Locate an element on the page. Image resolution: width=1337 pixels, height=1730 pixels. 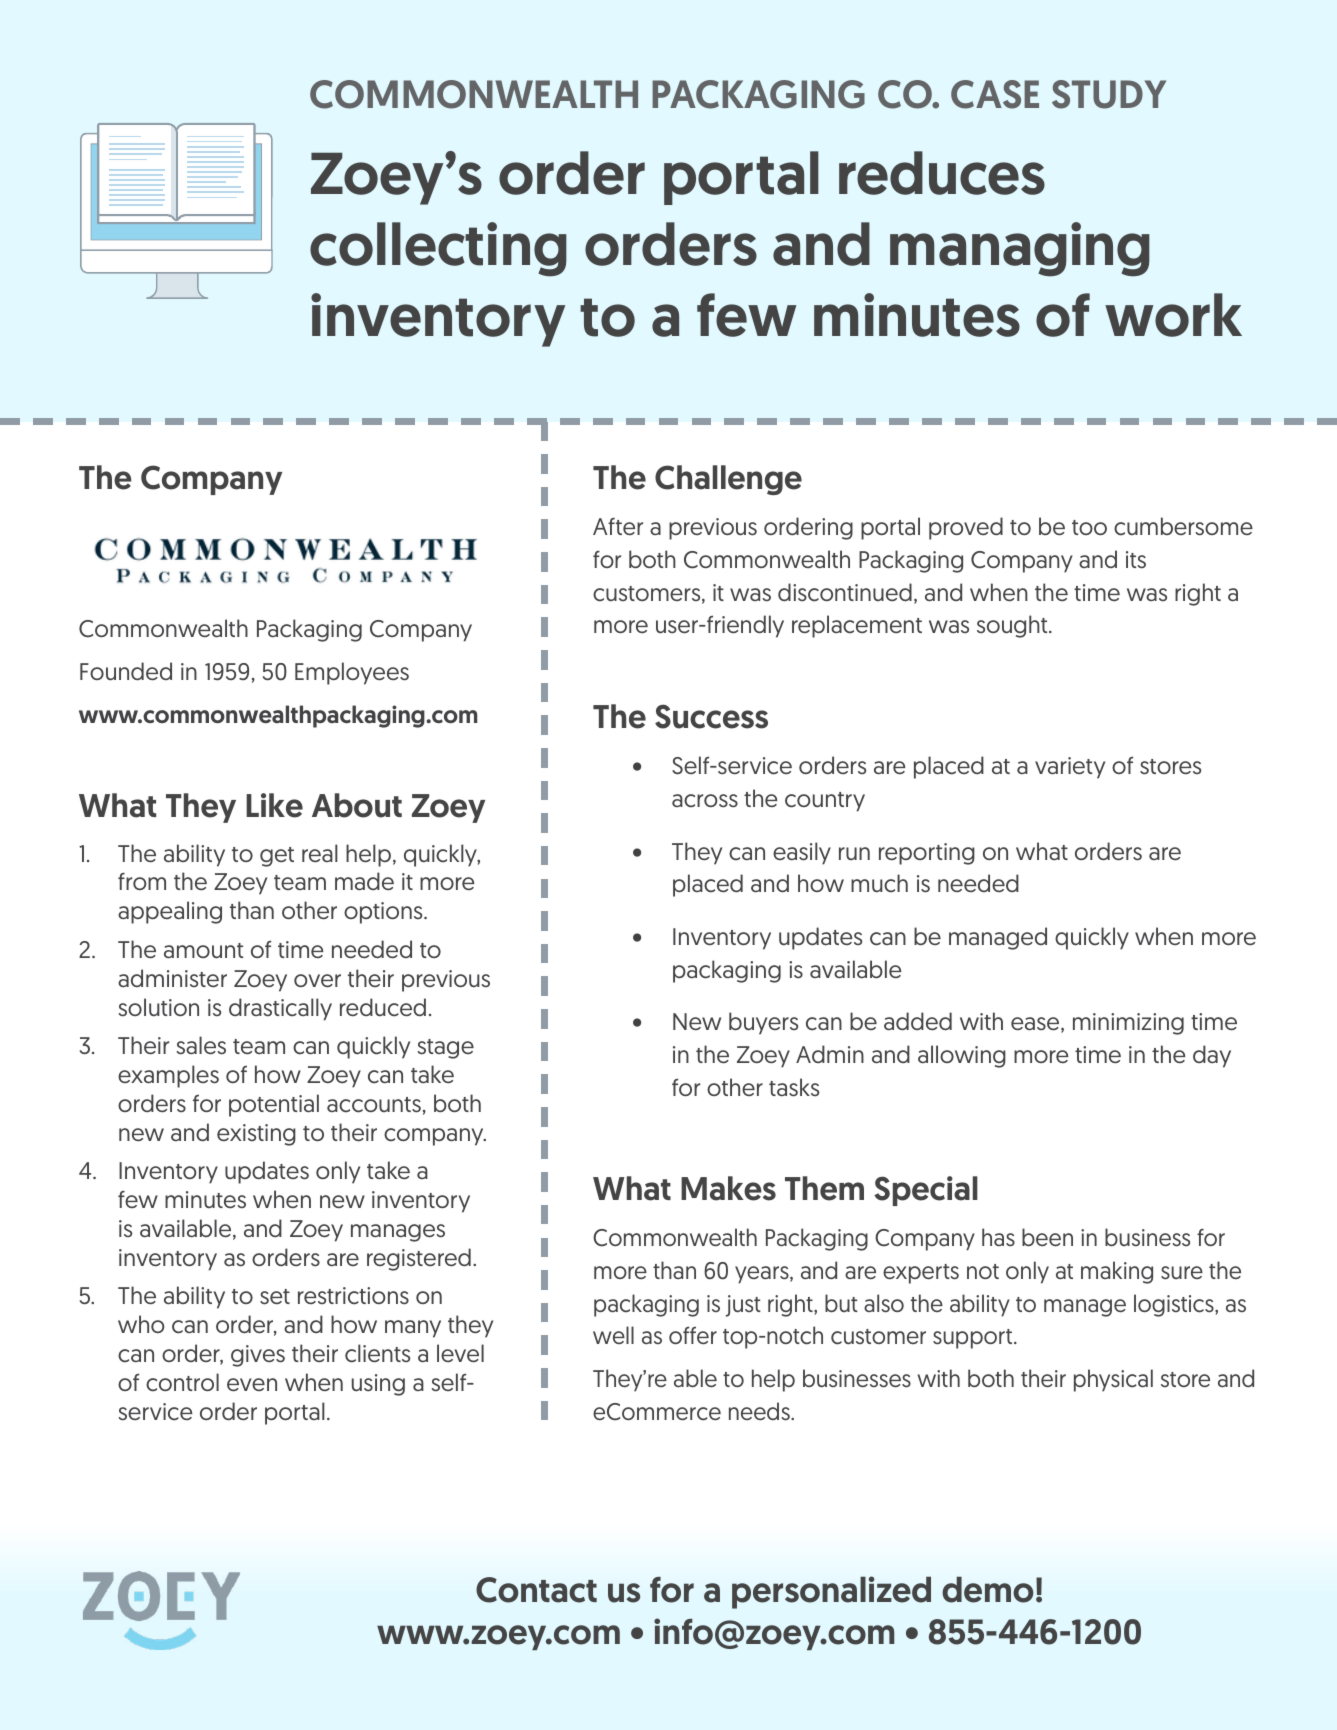
Contact is located at coordinates (536, 1590).
